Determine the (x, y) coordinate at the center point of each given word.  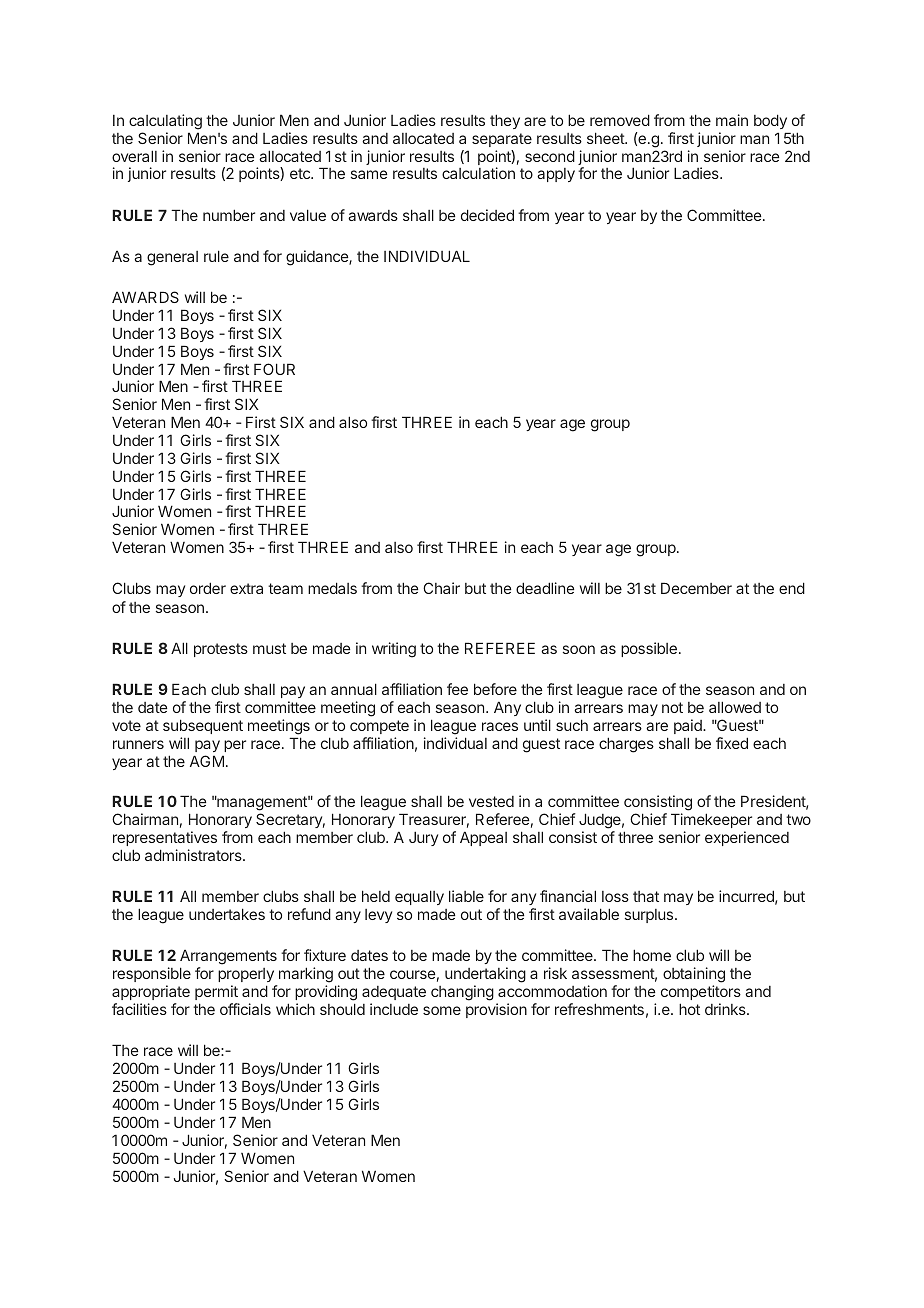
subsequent (203, 726)
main (732, 120)
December (696, 588)
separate (502, 140)
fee (457, 689)
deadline (545, 588)
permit (216, 992)
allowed (735, 707)
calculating (165, 122)
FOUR (274, 369)
